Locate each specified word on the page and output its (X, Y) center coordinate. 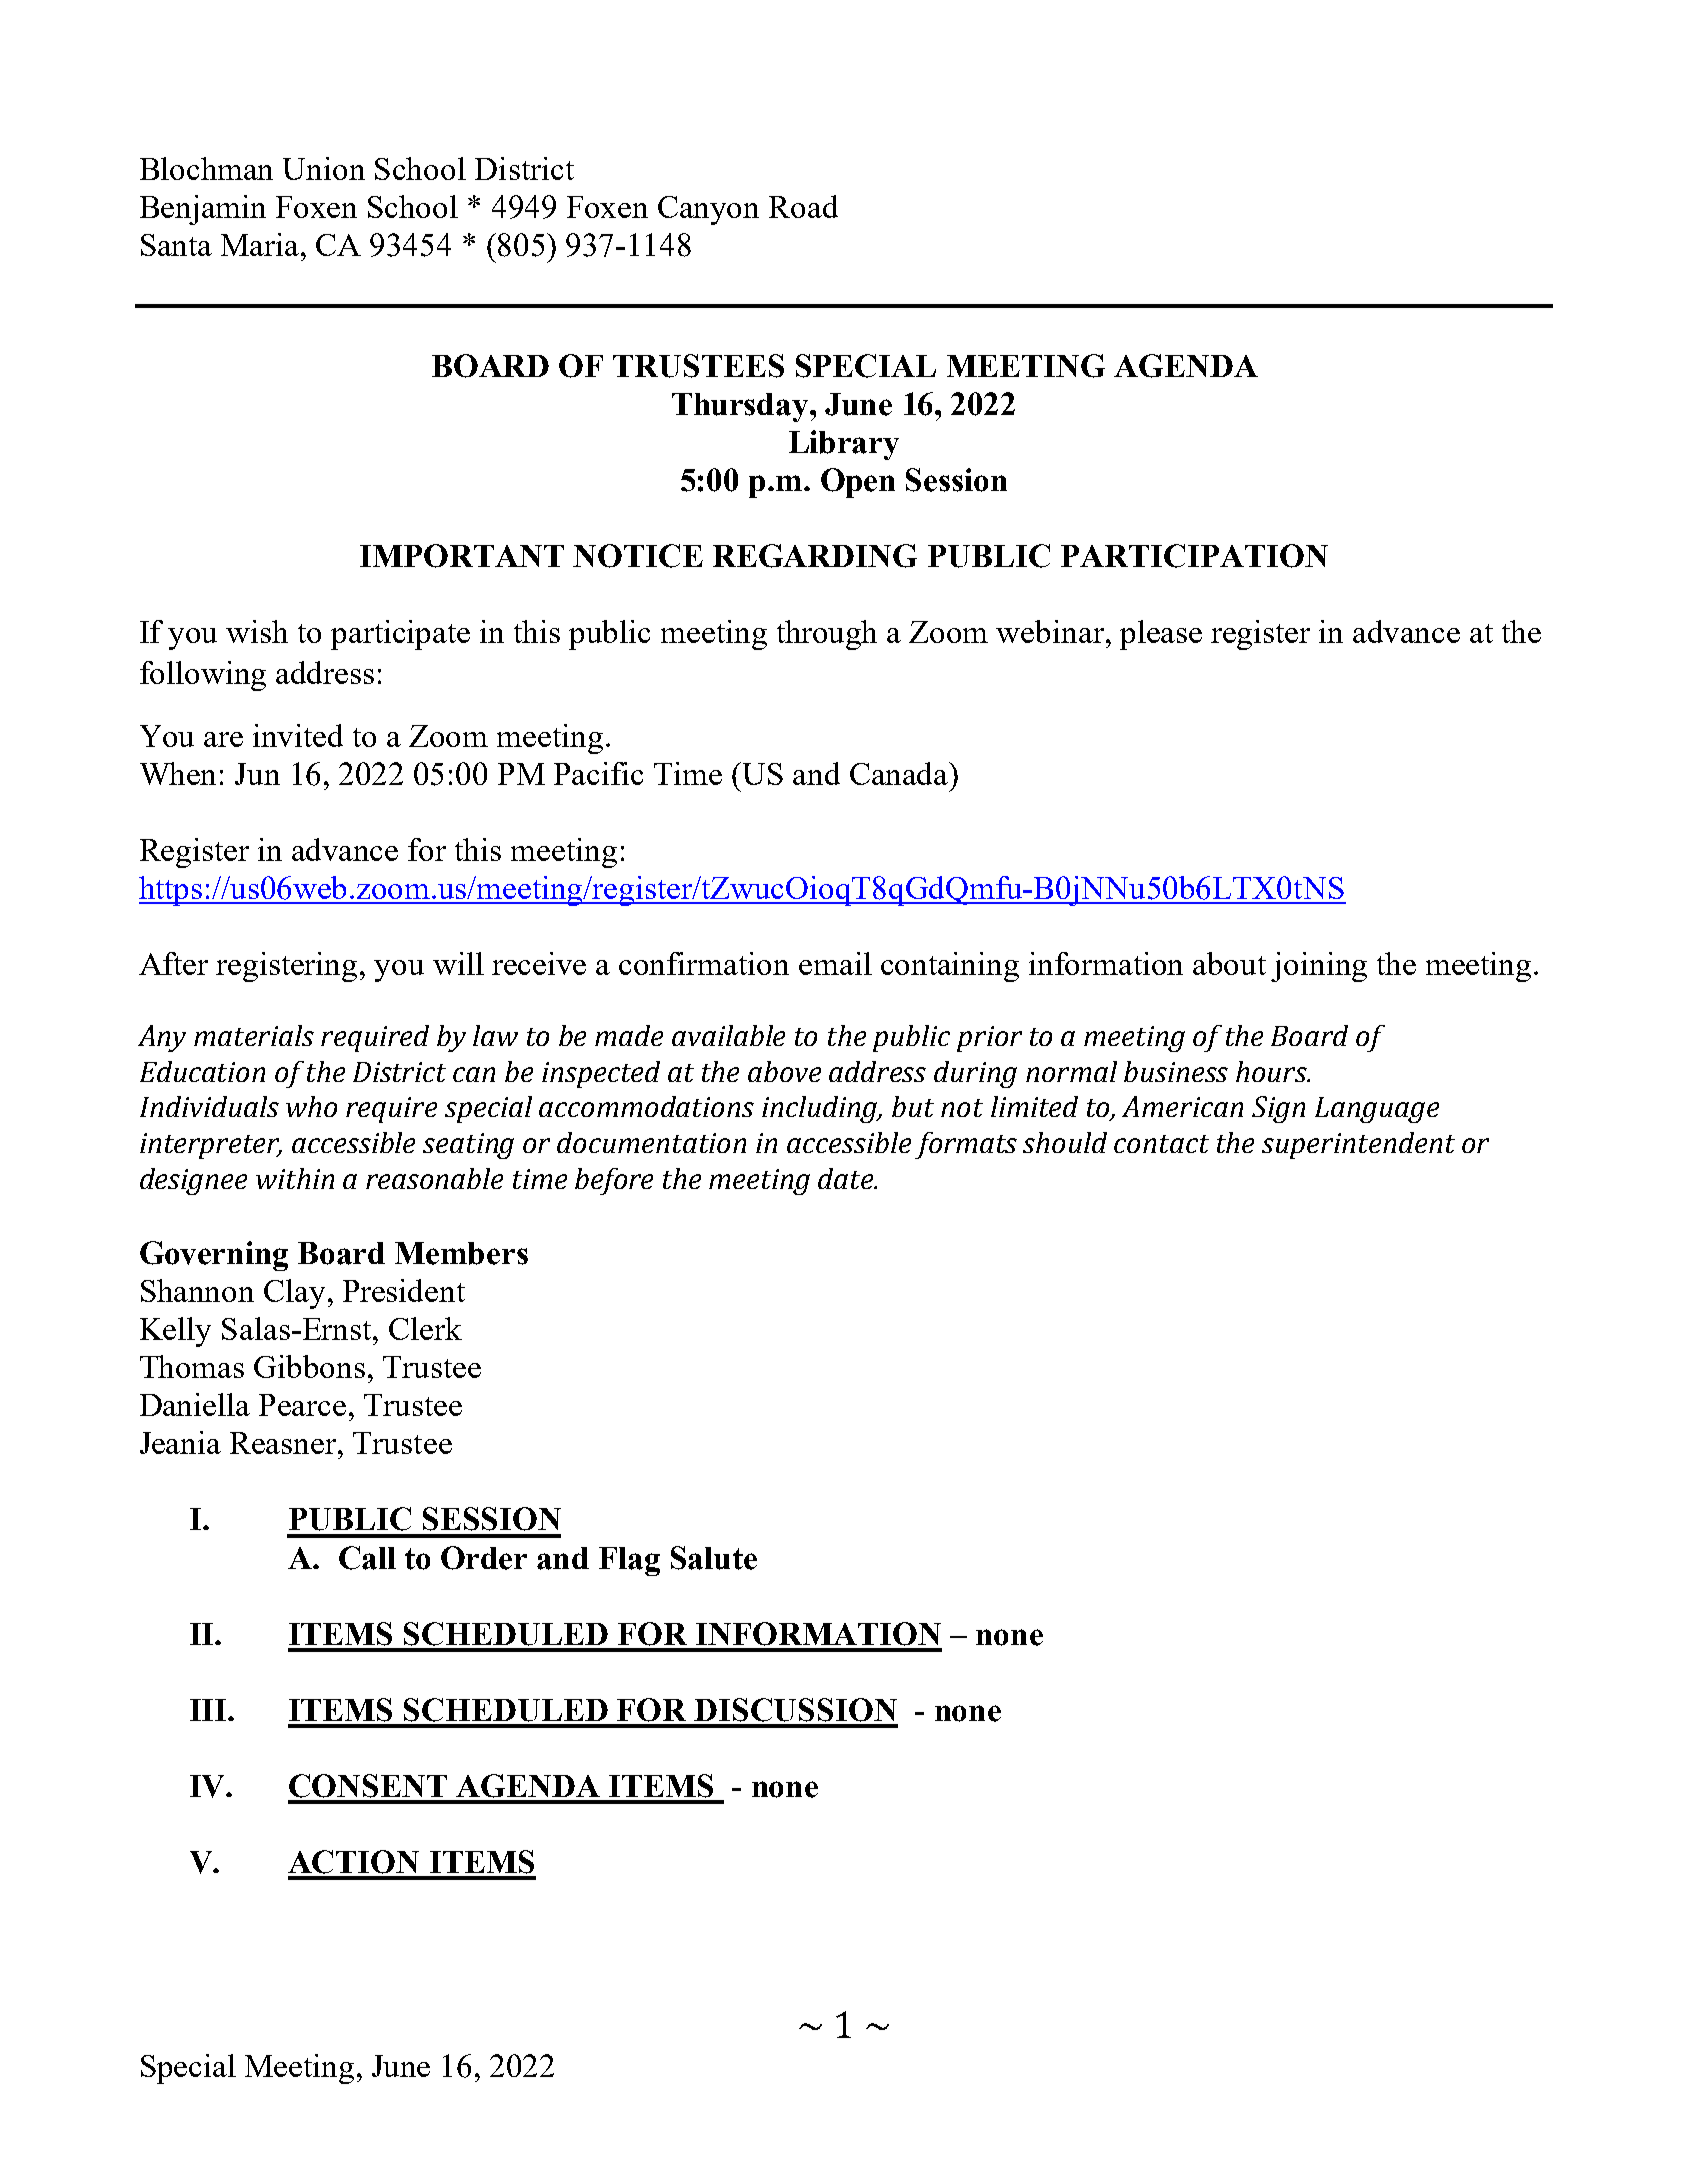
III (209, 1710)
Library (844, 445)
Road (803, 206)
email (835, 963)
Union (324, 168)
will (458, 963)
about (1229, 963)
